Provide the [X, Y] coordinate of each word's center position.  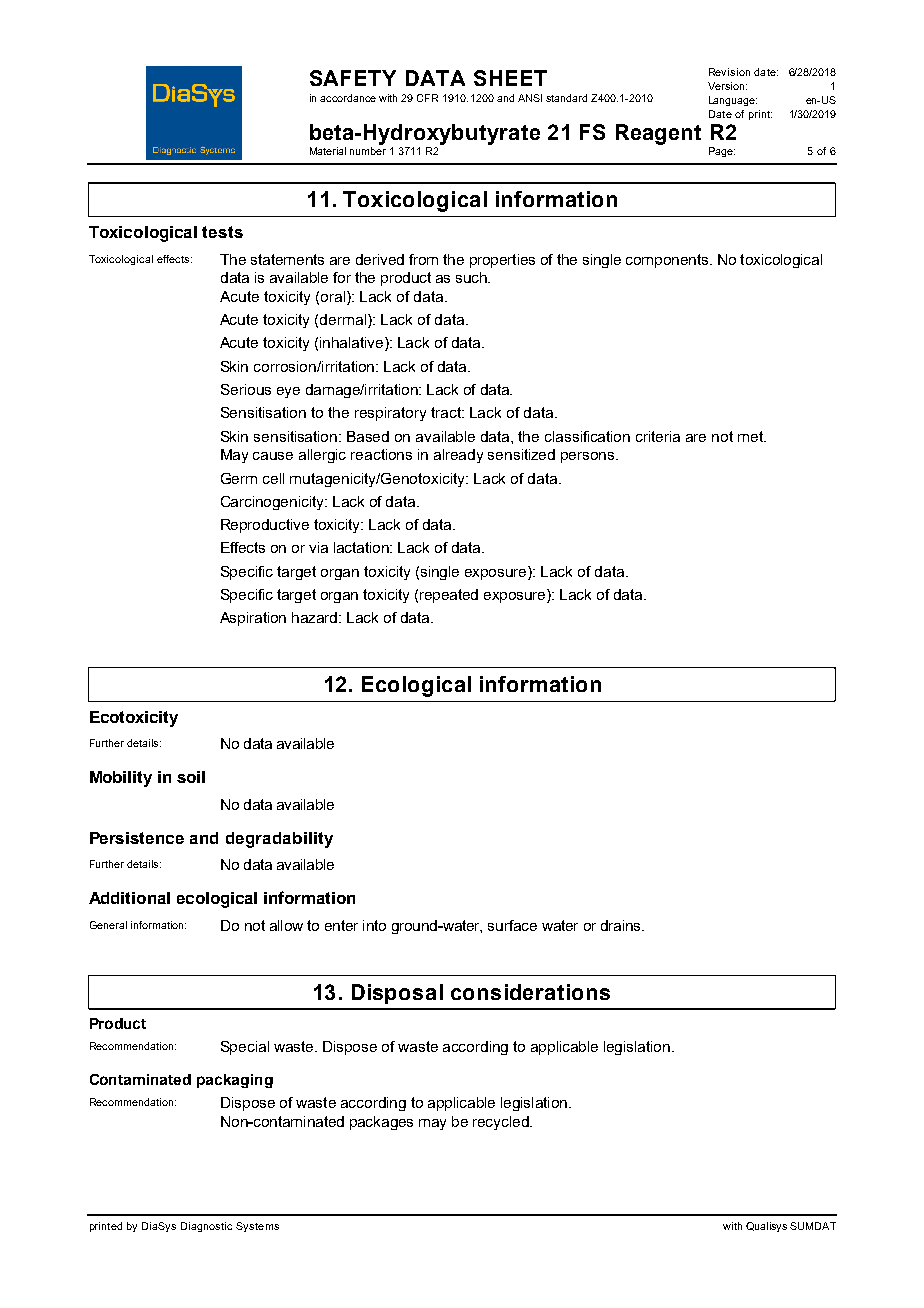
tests [222, 232]
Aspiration [253, 619]
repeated [449, 596]
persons [589, 457]
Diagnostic [206, 1227]
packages [381, 1123]
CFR [427, 98]
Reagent [658, 134]
